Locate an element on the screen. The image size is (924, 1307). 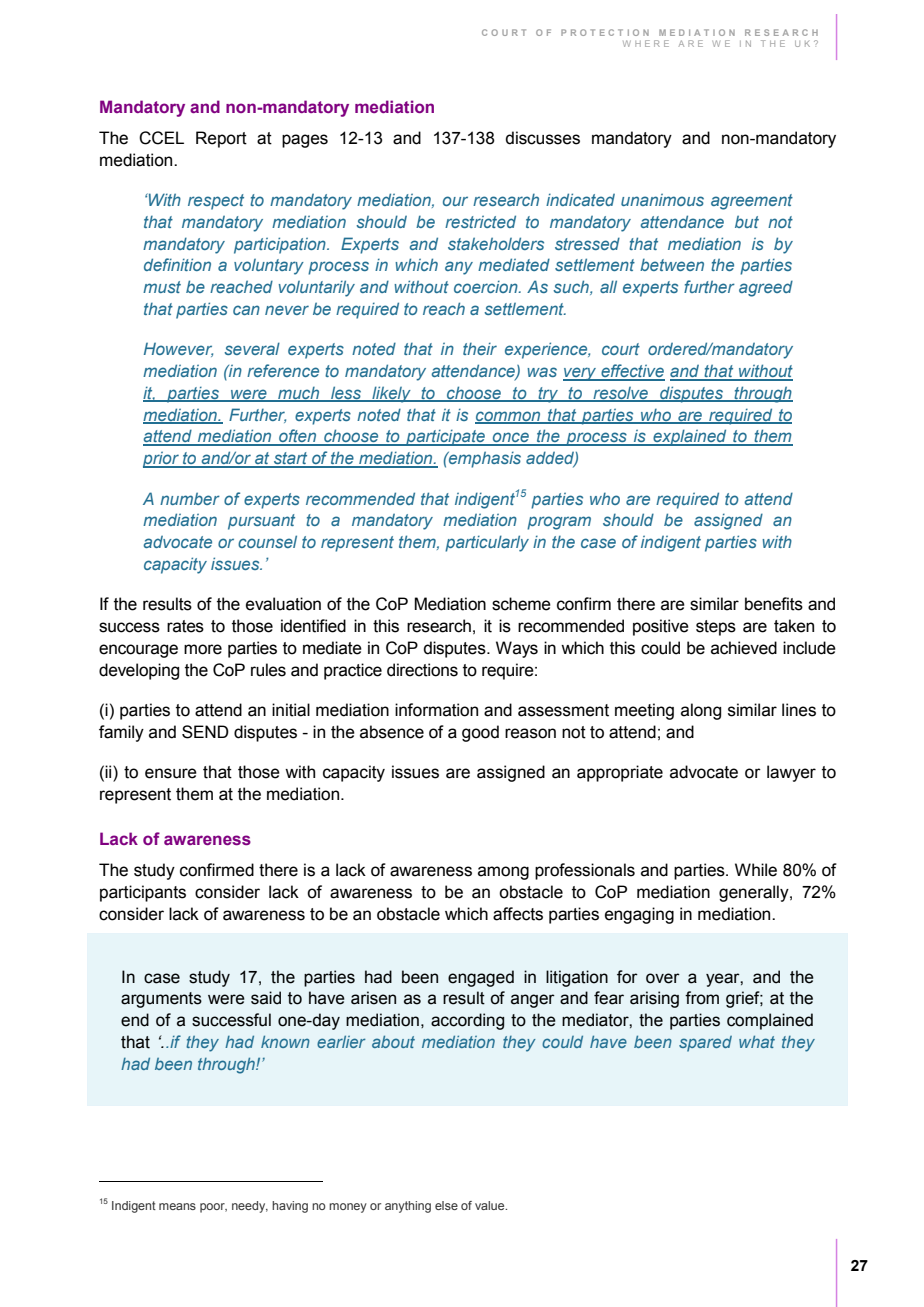
else is located at coordinates (446, 1205).
